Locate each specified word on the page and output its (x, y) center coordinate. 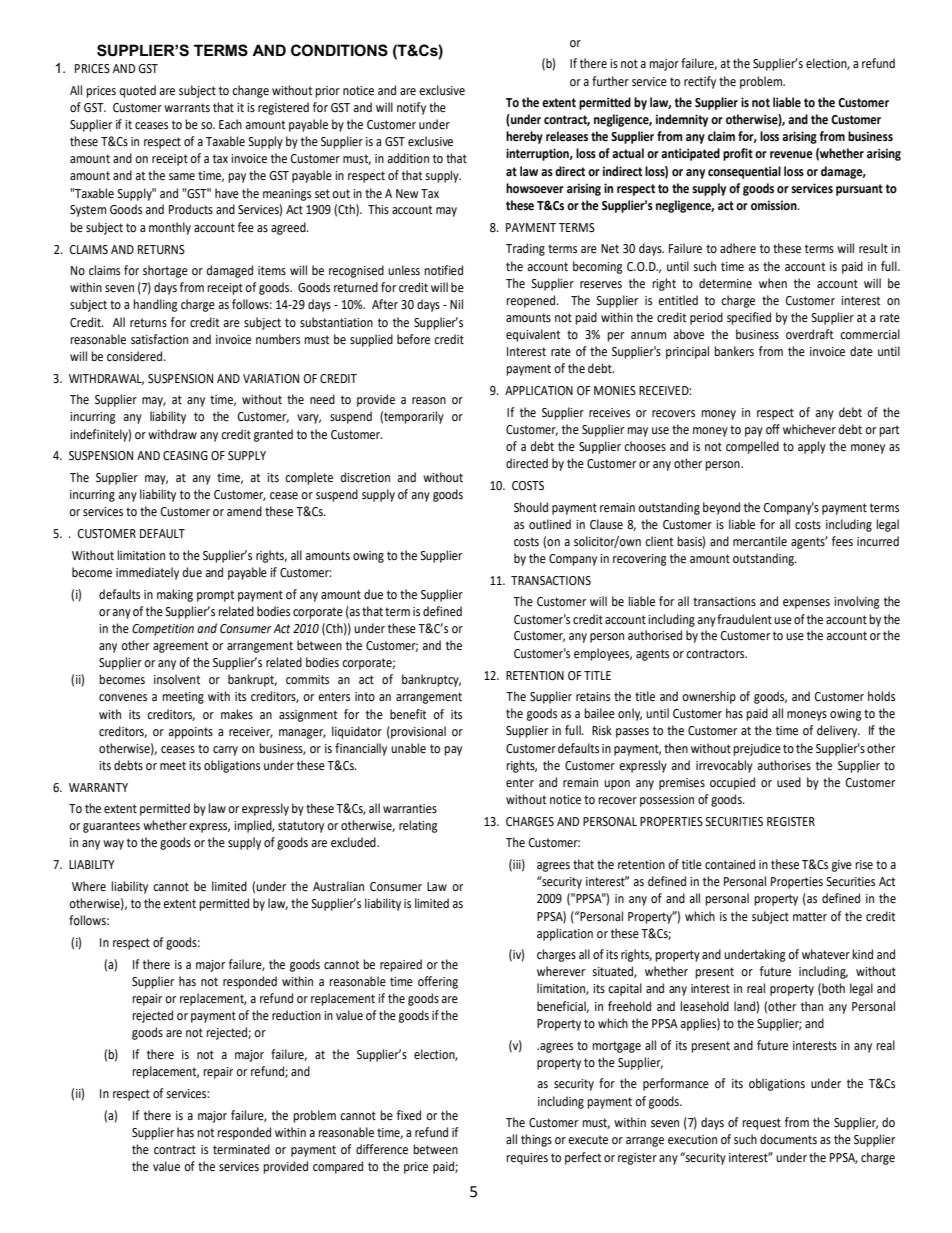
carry (225, 751)
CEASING (185, 456)
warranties (410, 809)
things (536, 1140)
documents (788, 1139)
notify (411, 108)
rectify (700, 82)
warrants (187, 108)
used (789, 782)
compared (338, 1167)
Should (531, 507)
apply (812, 447)
